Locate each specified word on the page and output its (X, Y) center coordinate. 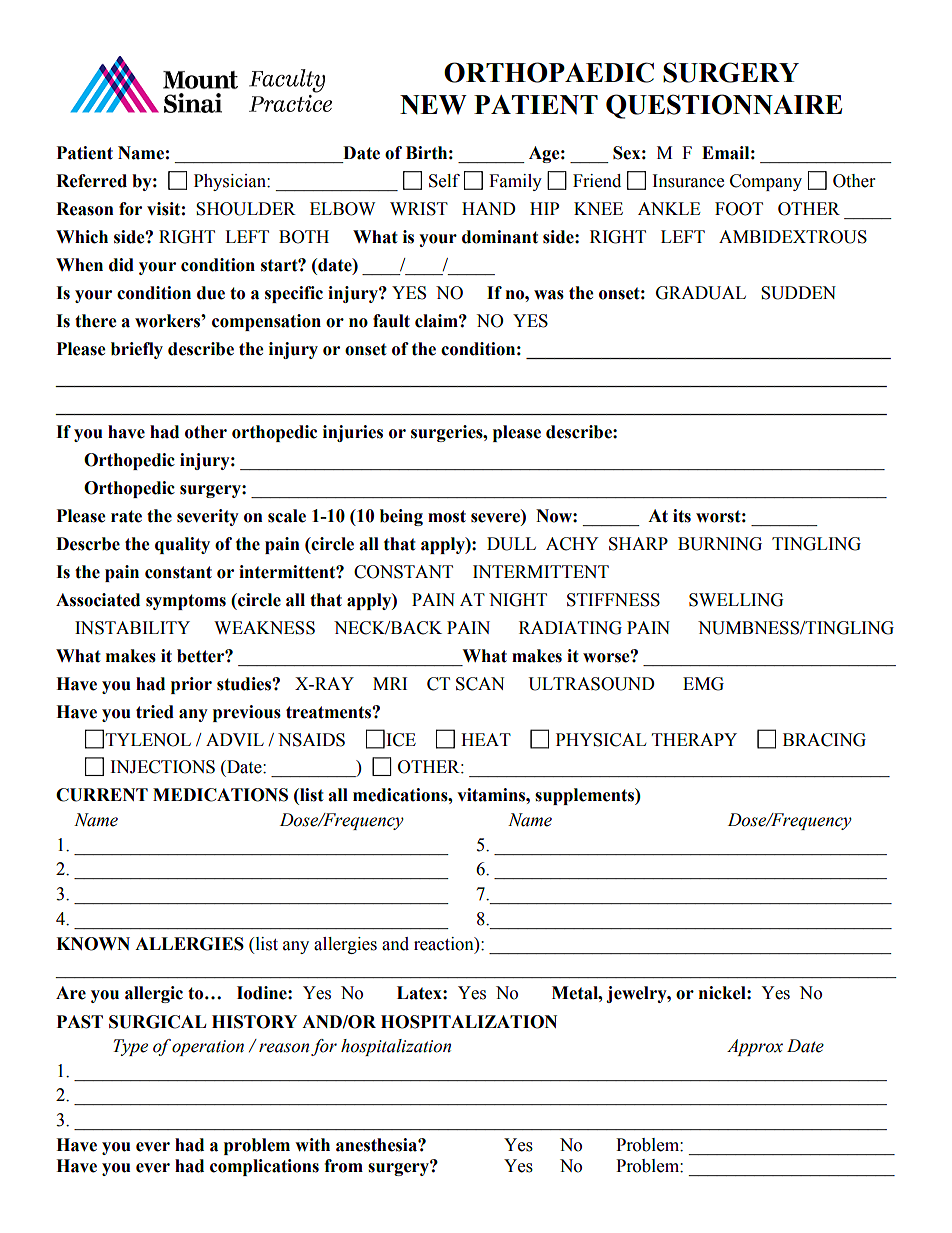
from (343, 1166)
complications (264, 1167)
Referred (91, 181)
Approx (755, 1047)
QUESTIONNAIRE (724, 106)
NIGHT (518, 600)
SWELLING (736, 600)
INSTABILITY (132, 628)
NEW (433, 105)
